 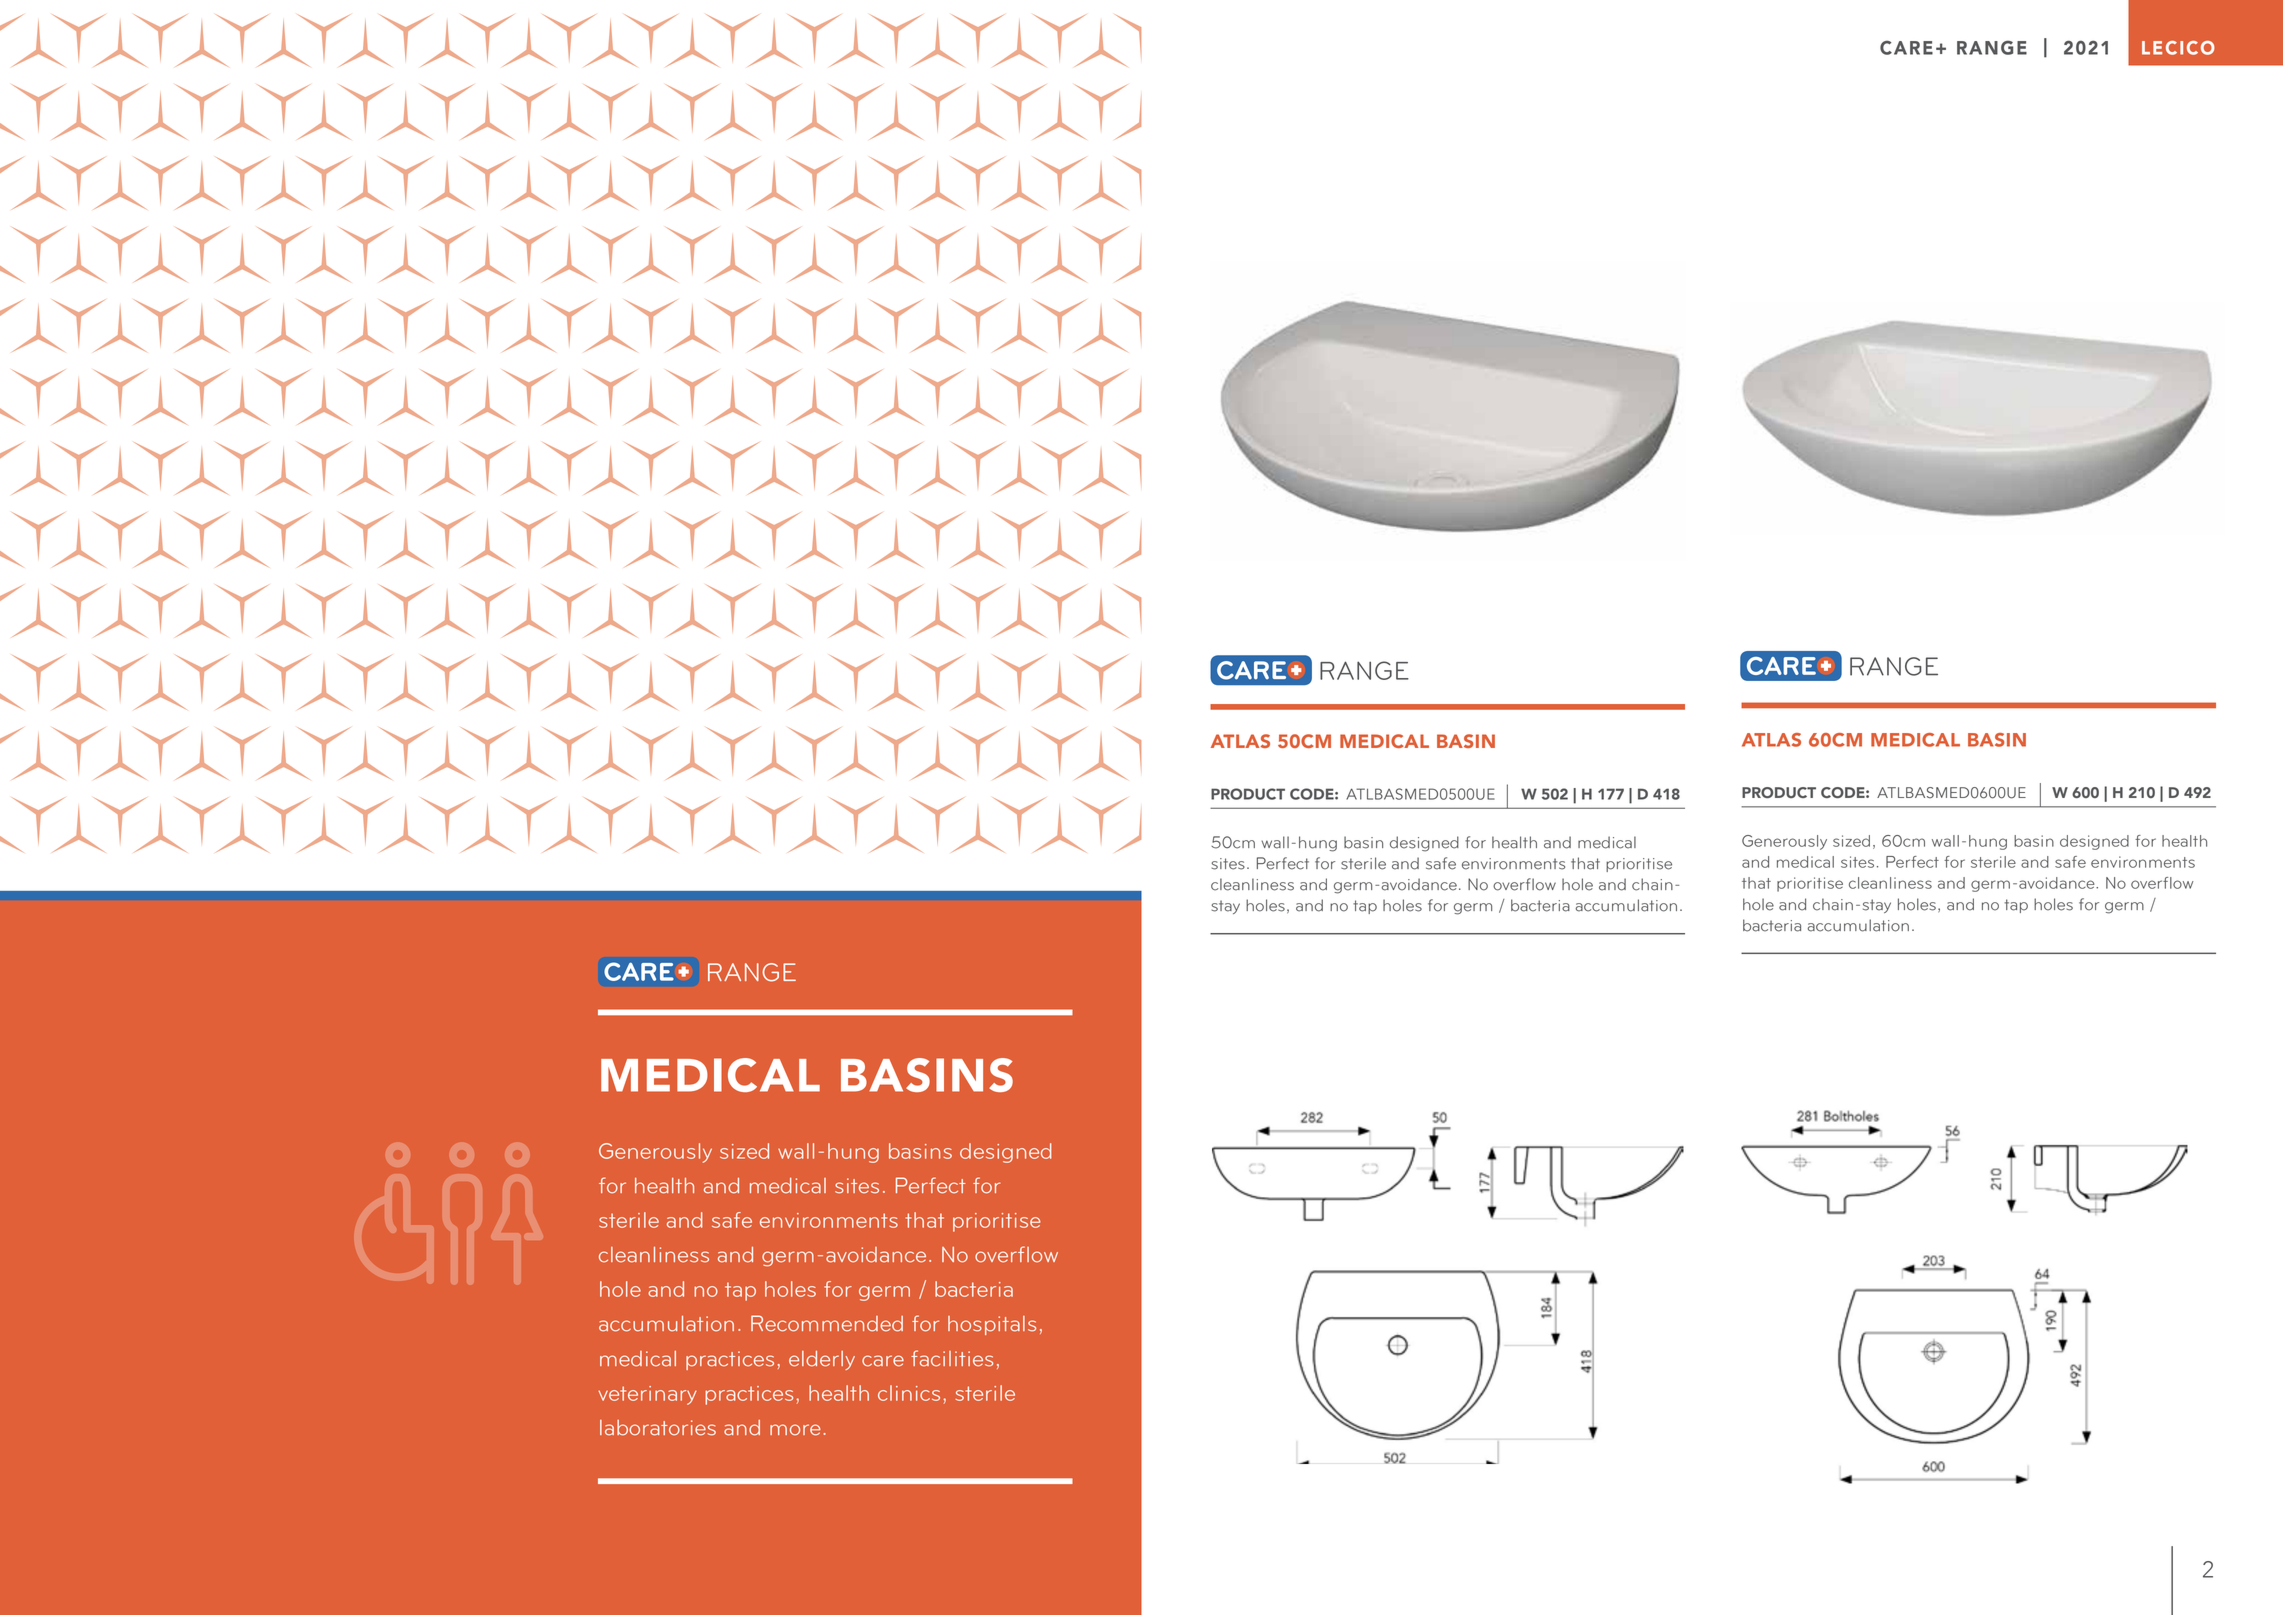 I want to click on clinics, so click(x=909, y=1393).
